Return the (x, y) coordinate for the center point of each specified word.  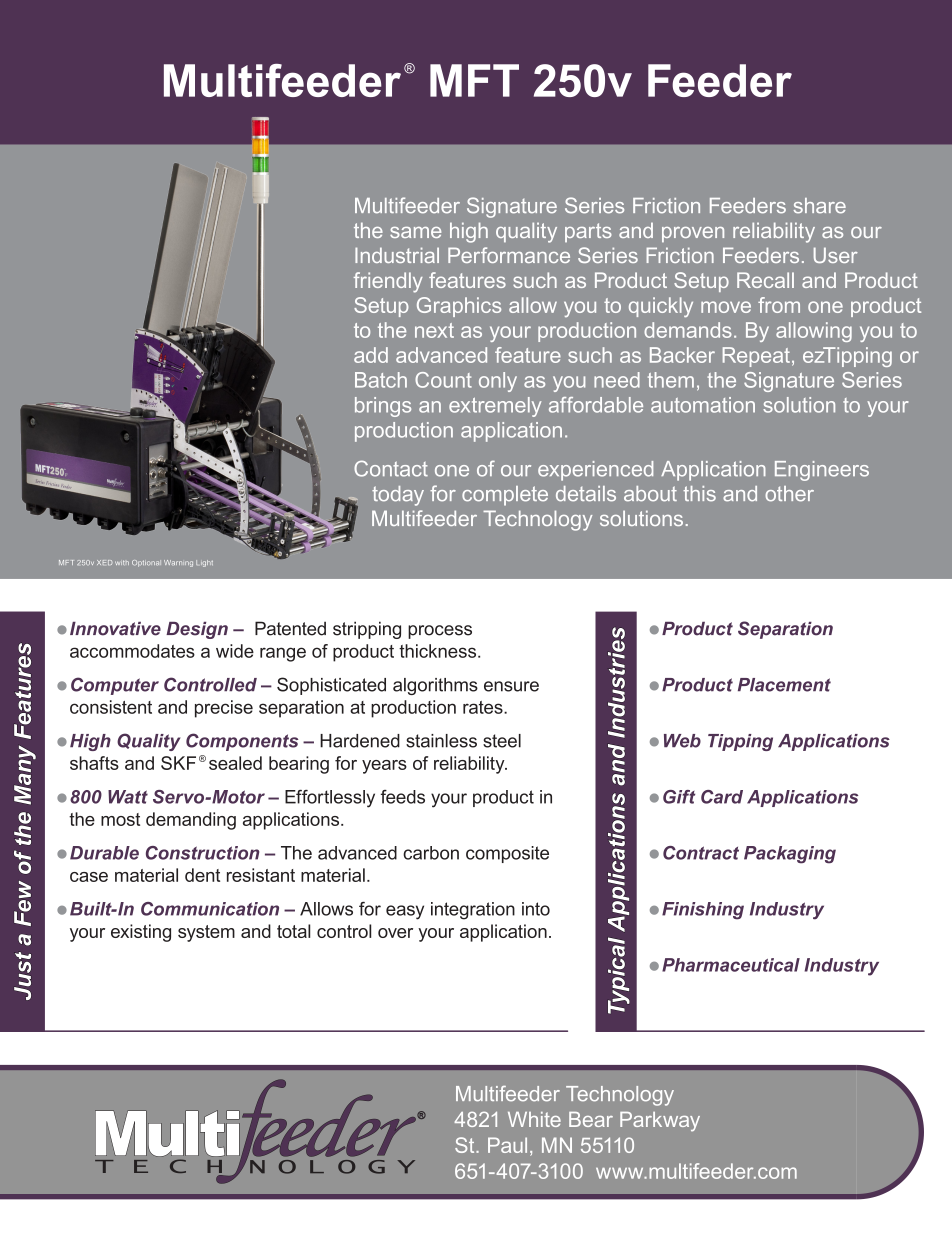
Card (722, 797)
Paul (507, 1145)
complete (505, 496)
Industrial (397, 255)
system (206, 933)
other (789, 494)
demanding (191, 821)
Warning (178, 563)
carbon (431, 853)
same (415, 232)
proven (693, 234)
